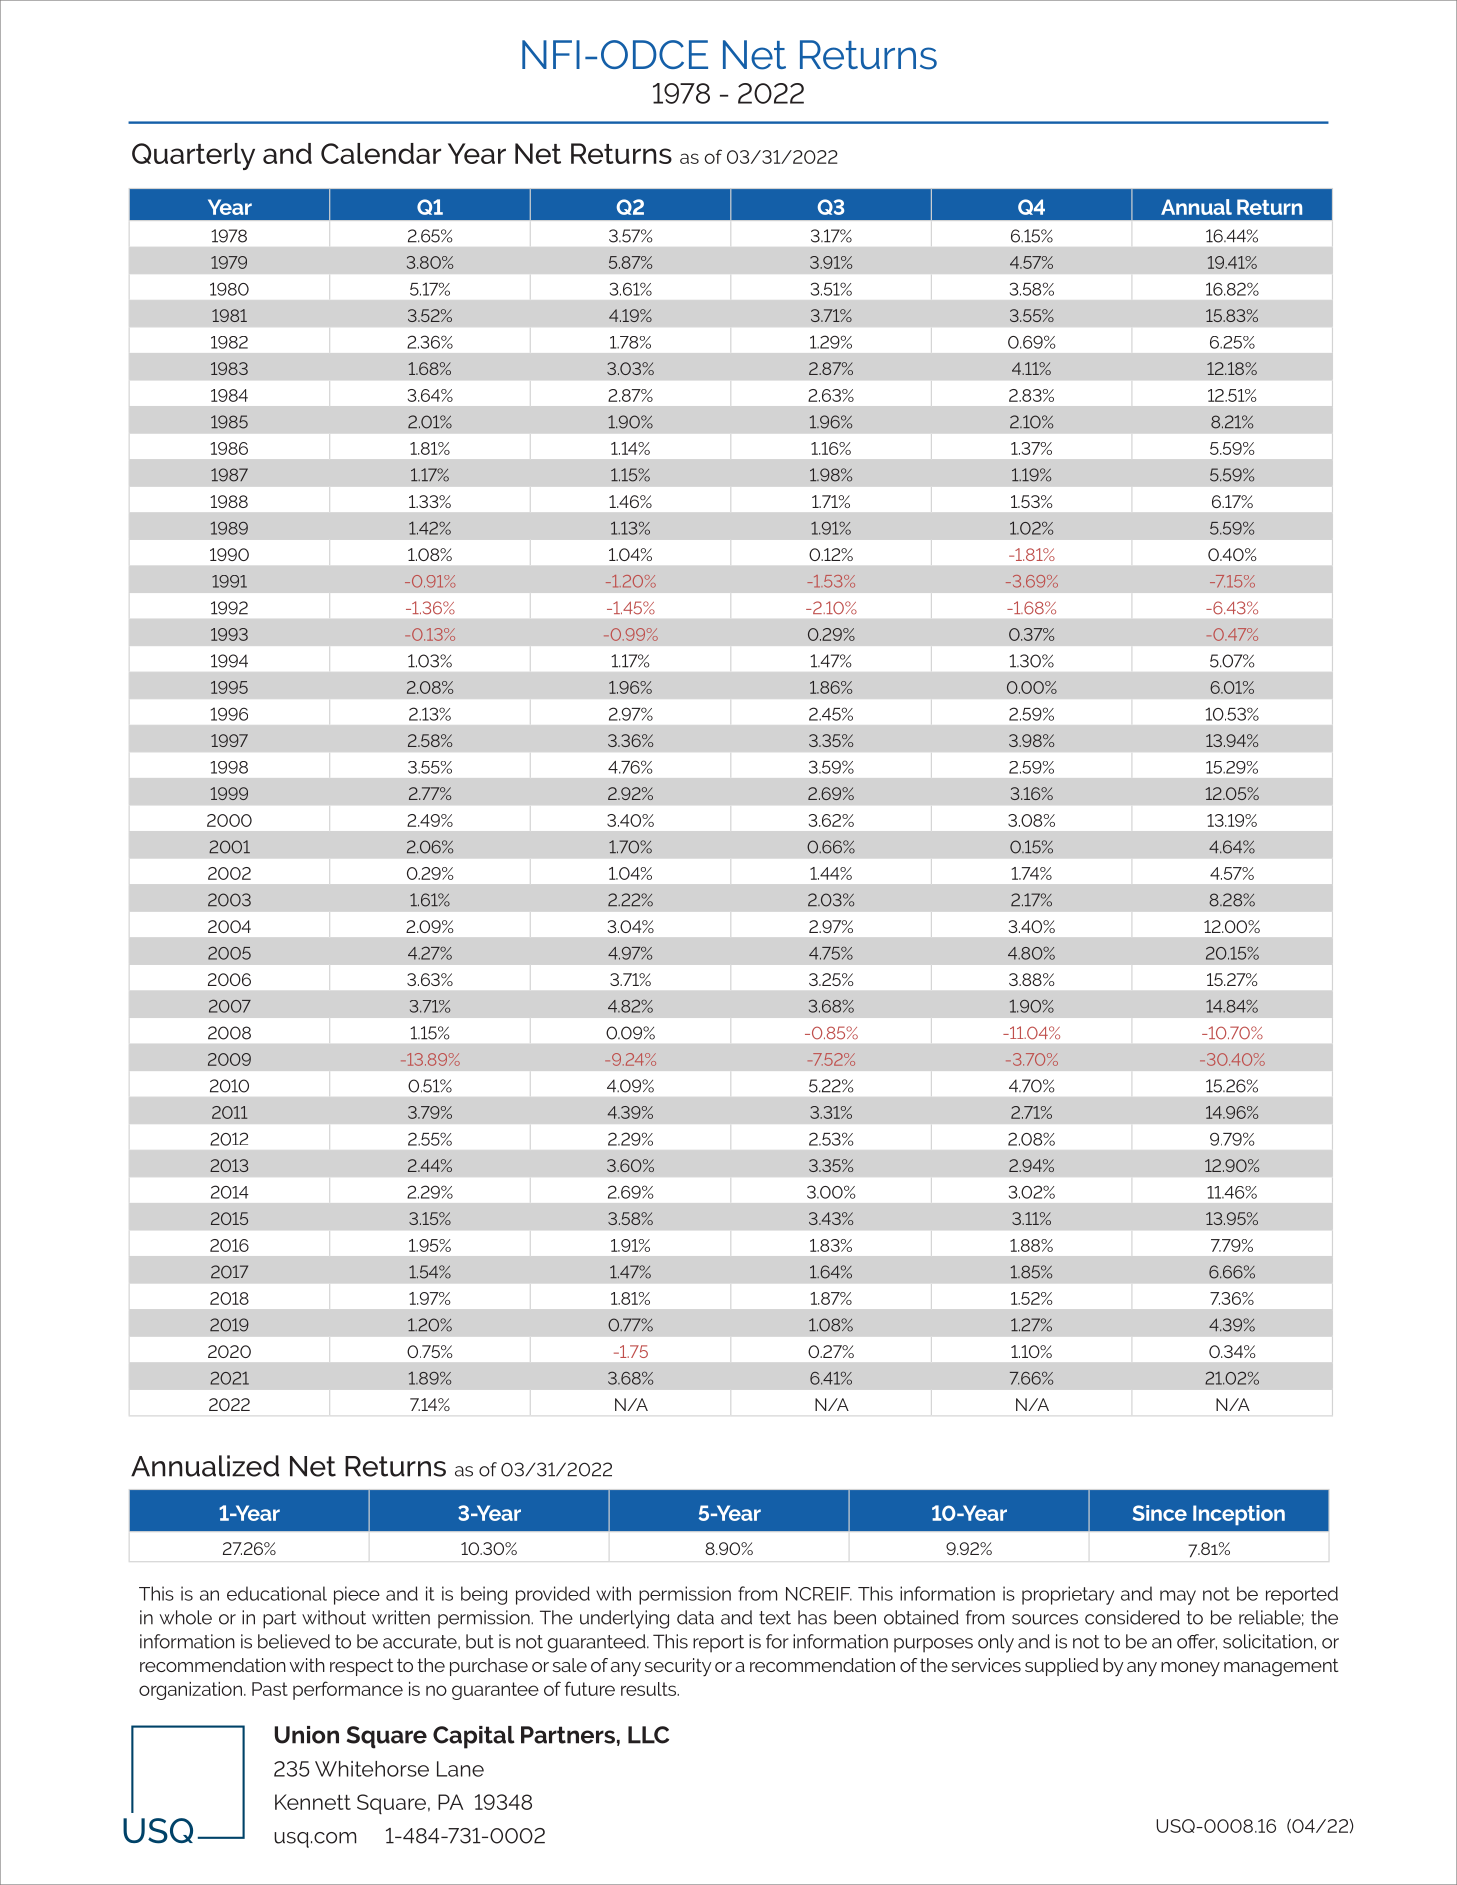 This page has height=1885, width=1457. I want to click on Union, so click(306, 1735).
